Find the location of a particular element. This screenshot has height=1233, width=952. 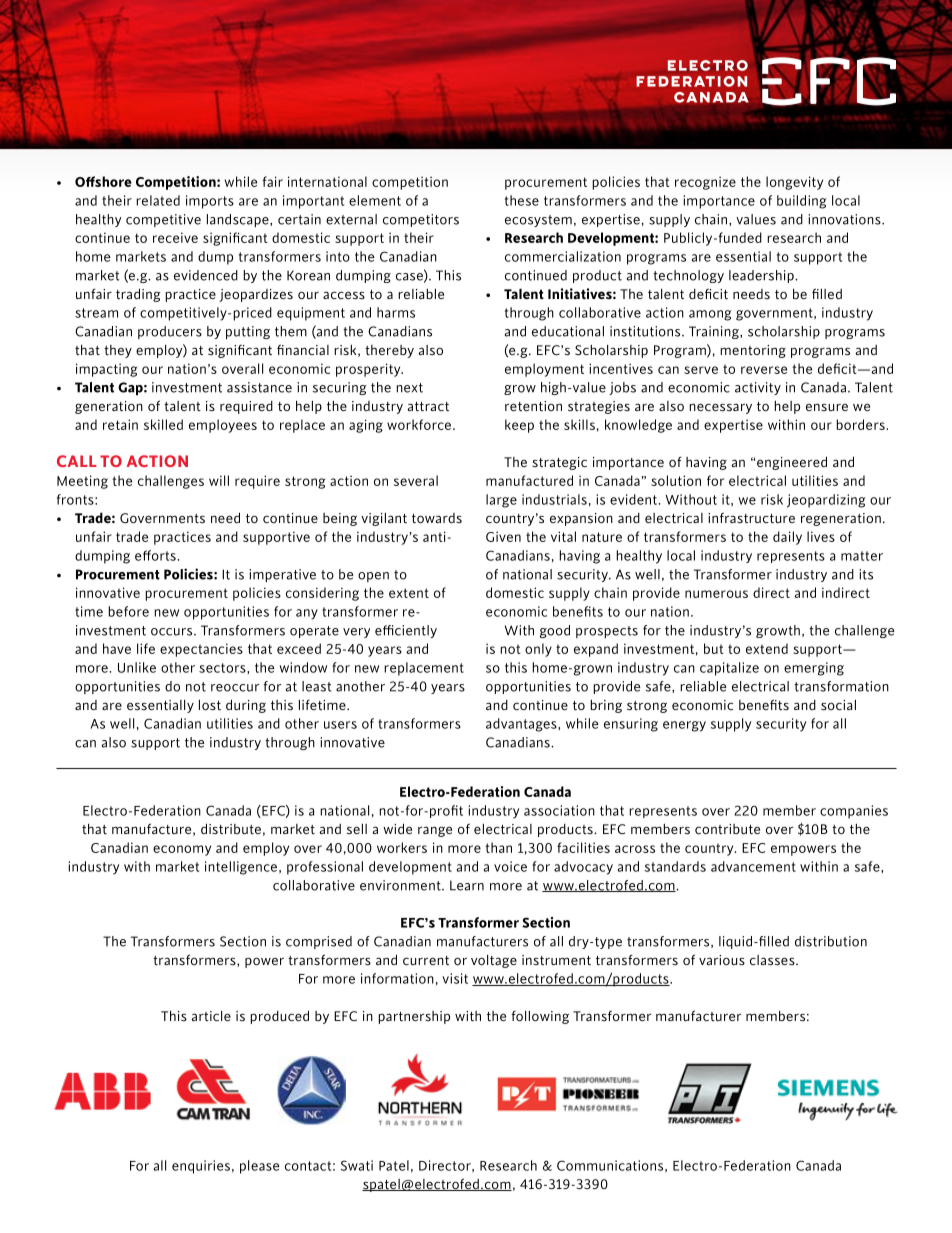

partnership is located at coordinates (414, 1017).
